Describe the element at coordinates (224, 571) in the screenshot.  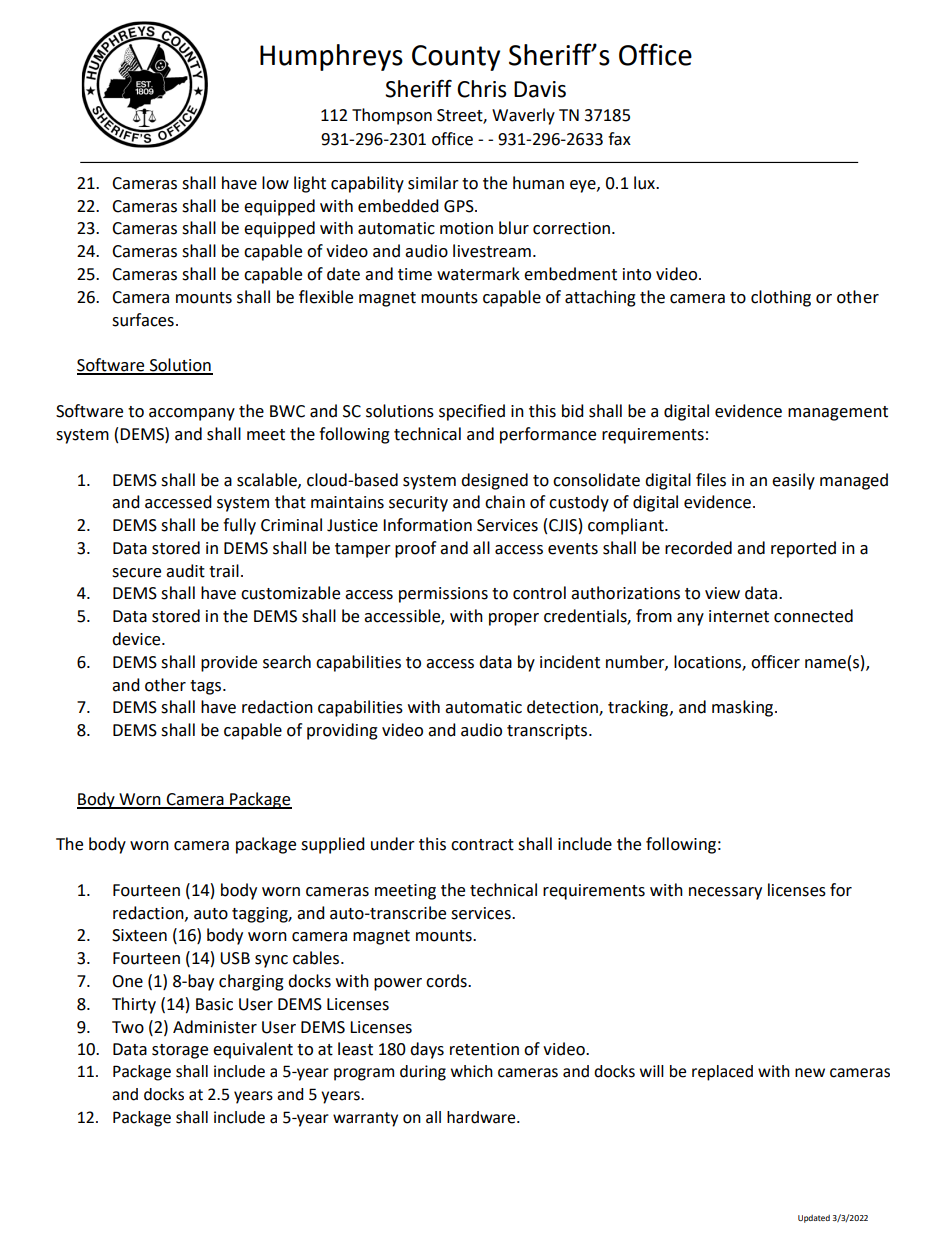
I see `trail` at that location.
